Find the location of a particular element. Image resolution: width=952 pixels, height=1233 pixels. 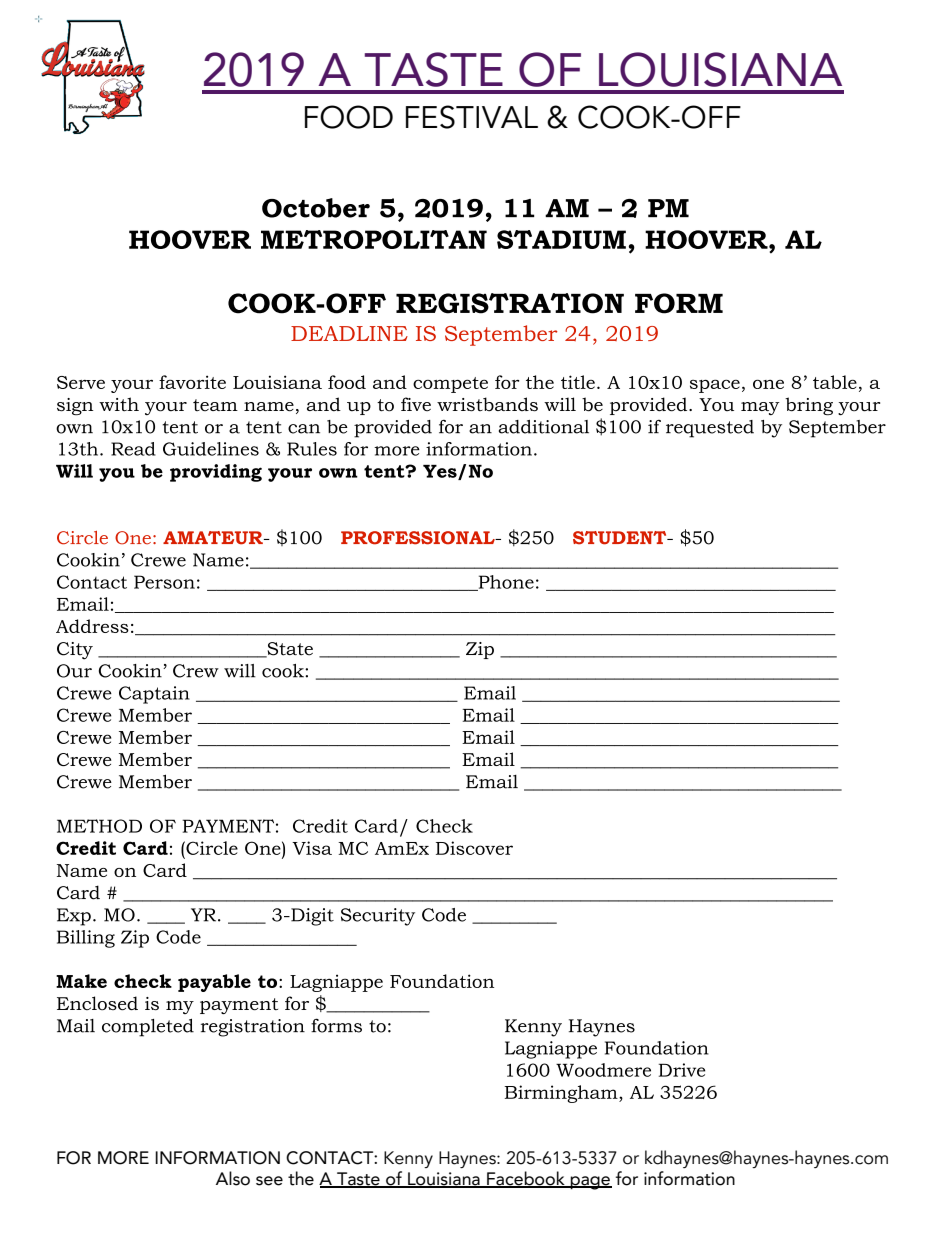

Discover is located at coordinates (474, 848).
